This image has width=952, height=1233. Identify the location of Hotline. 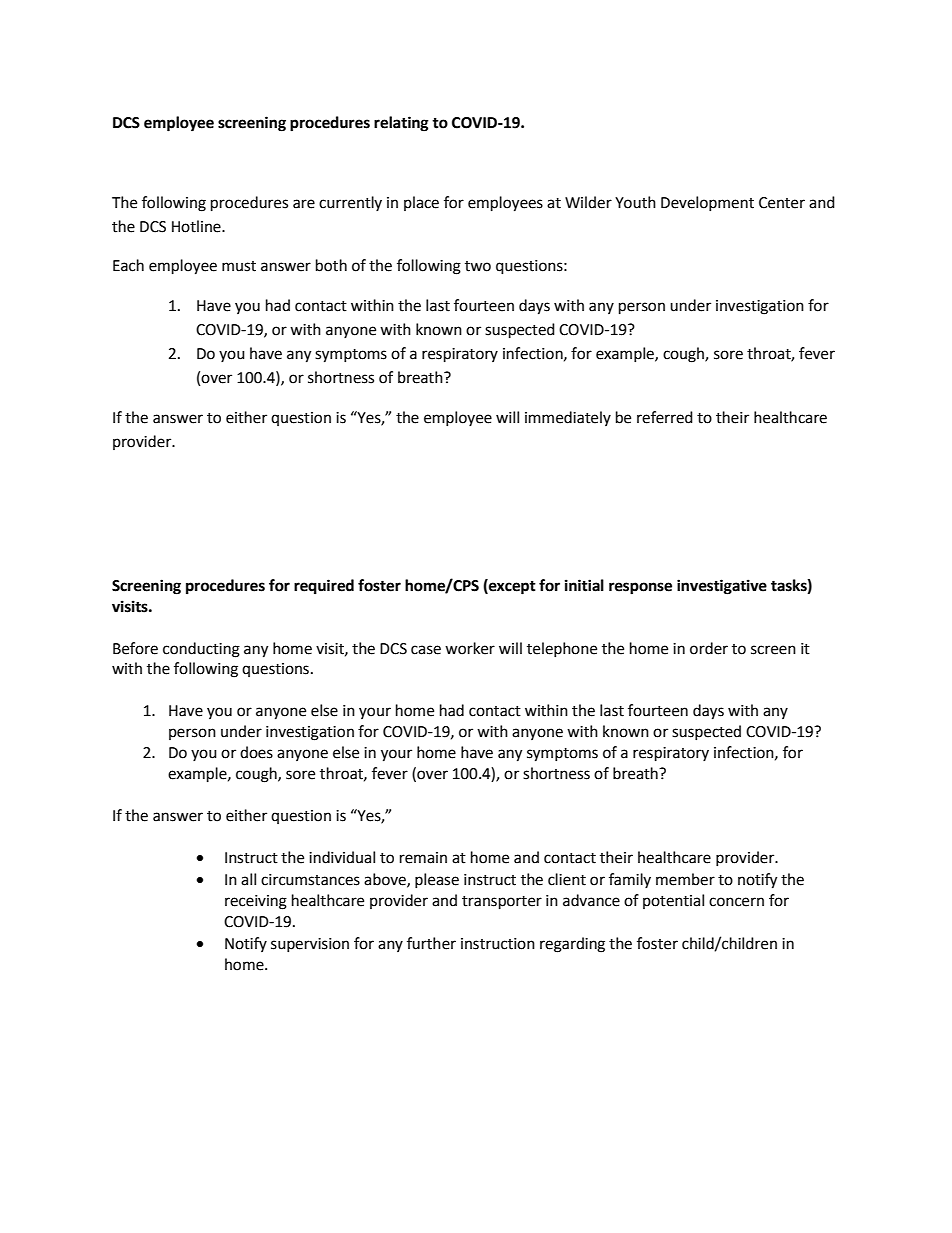
(197, 226).
